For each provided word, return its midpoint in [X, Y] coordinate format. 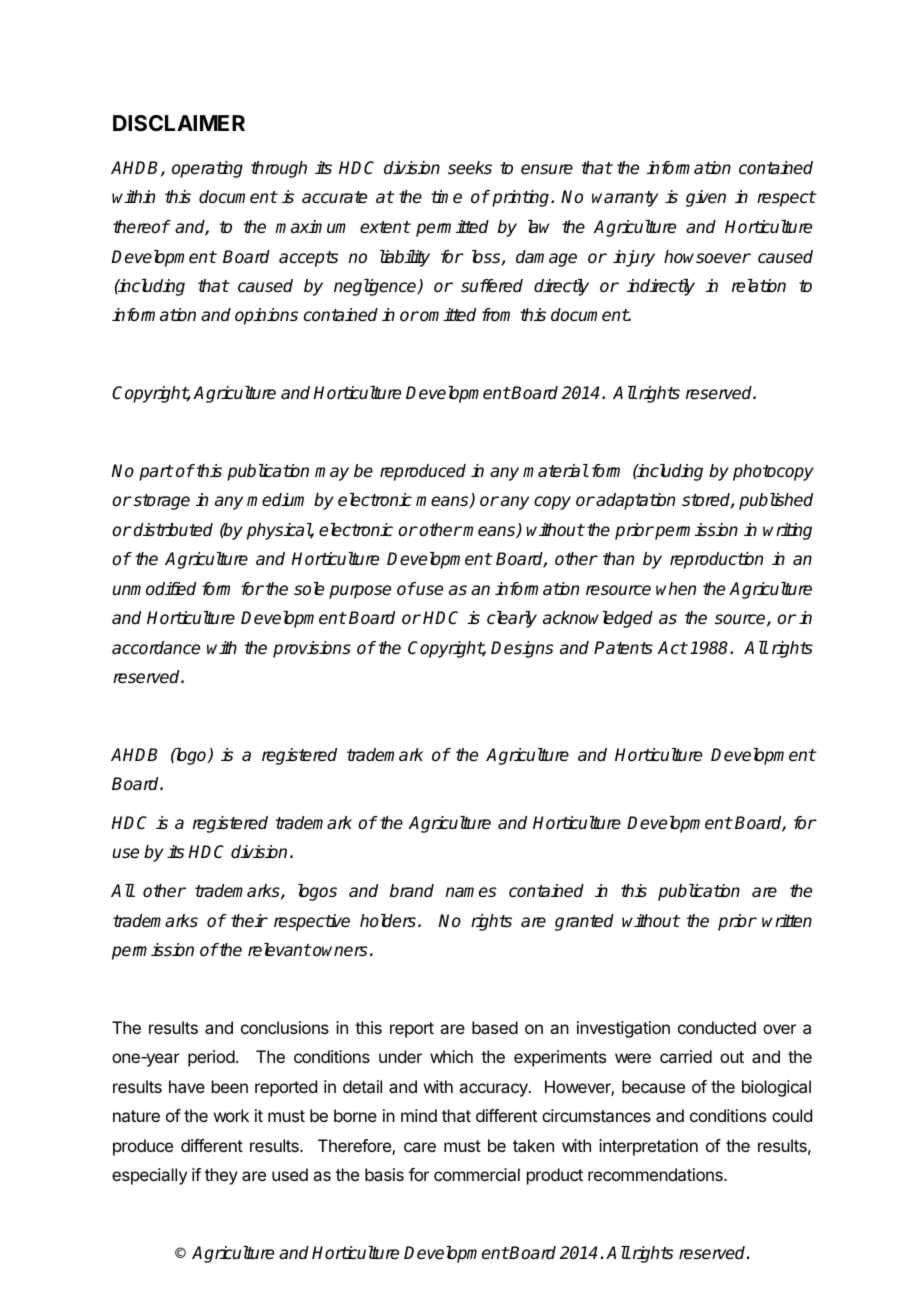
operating [207, 169]
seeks [470, 168]
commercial [477, 1174]
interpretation [648, 1147]
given [706, 198]
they [221, 1176]
